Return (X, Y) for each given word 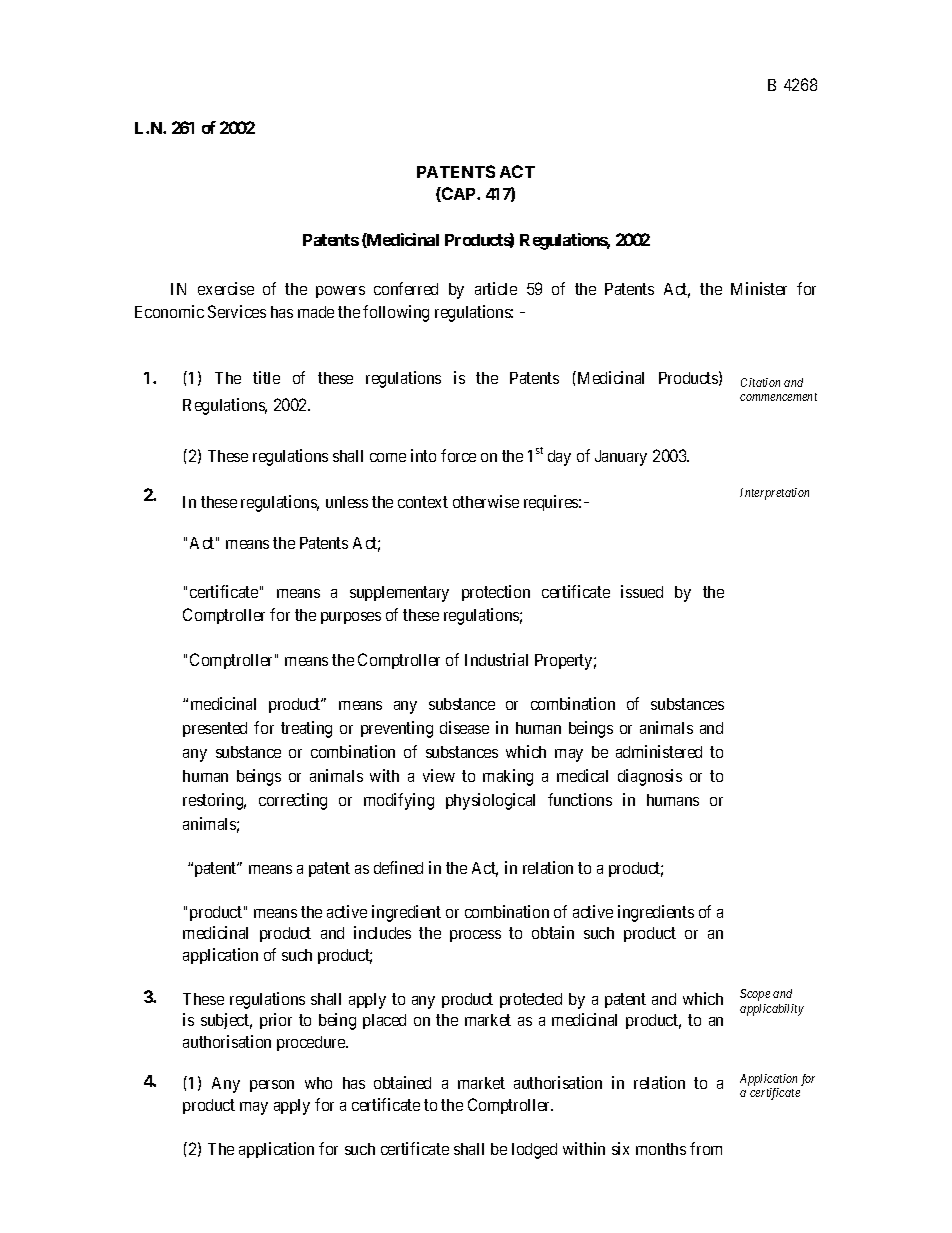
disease (464, 727)
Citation (760, 382)
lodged (534, 1151)
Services (237, 311)
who (318, 1083)
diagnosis (650, 777)
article (496, 288)
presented (215, 729)
